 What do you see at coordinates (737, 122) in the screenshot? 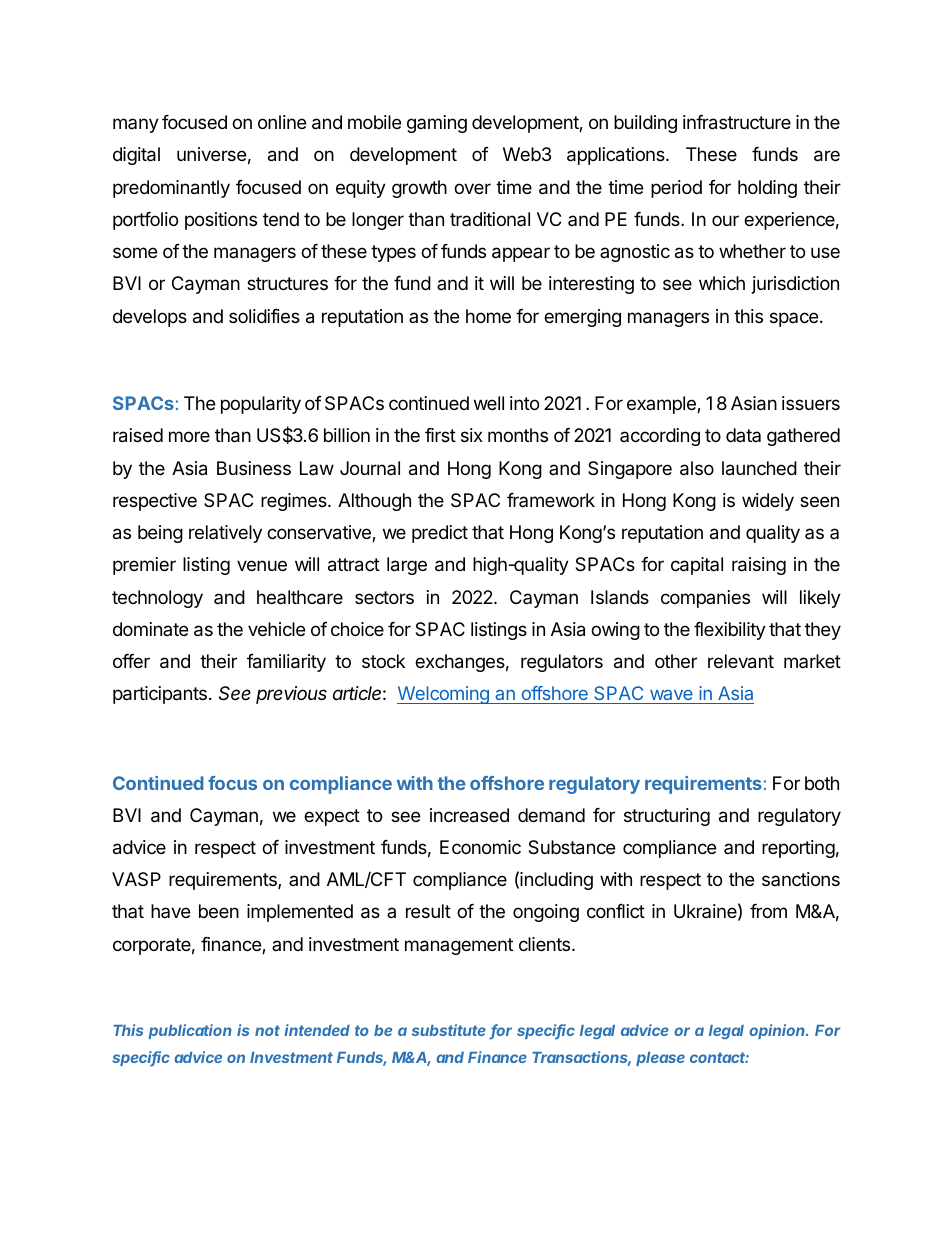
I see `infrastructure` at bounding box center [737, 122].
